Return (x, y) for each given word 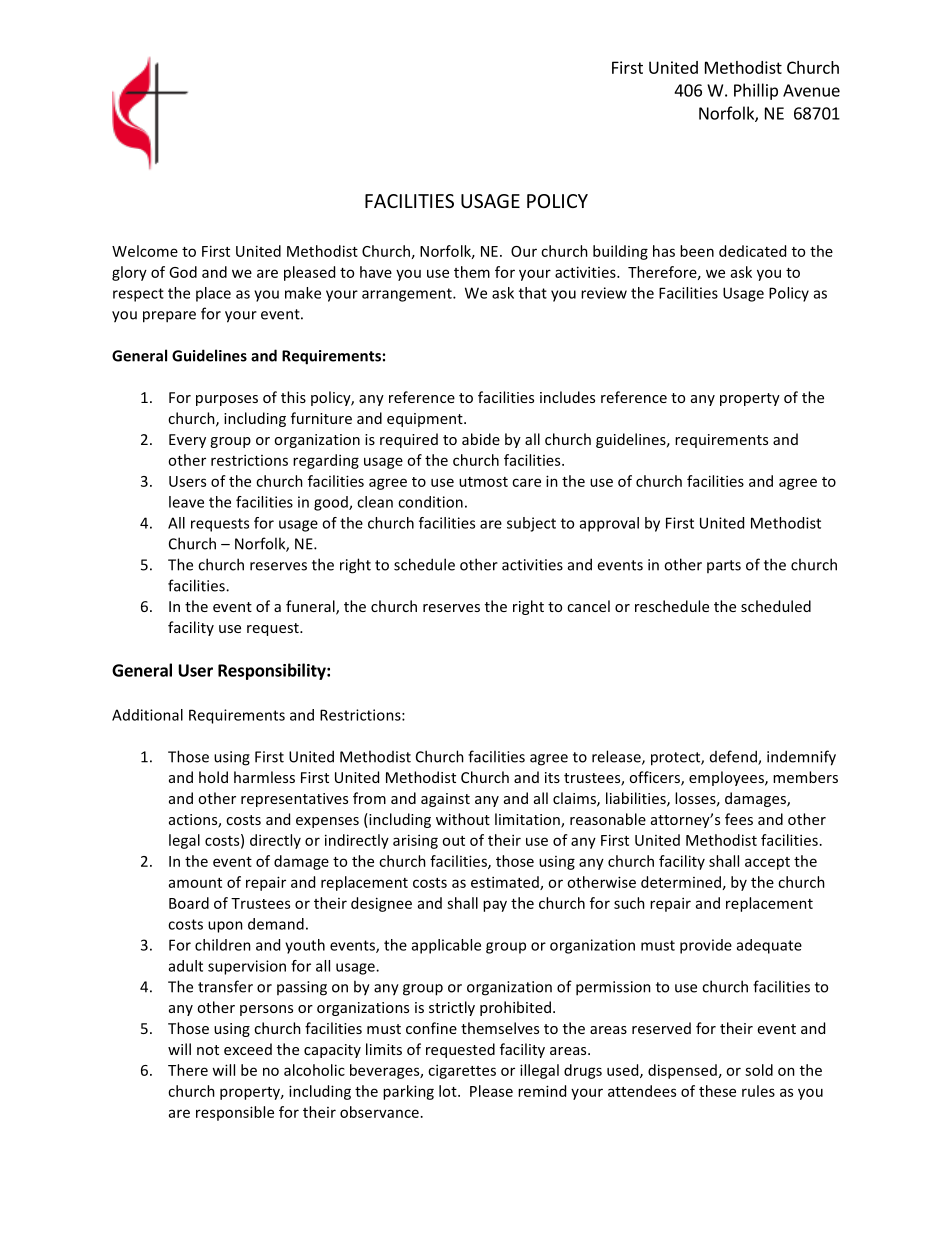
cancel (588, 606)
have (376, 272)
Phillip (756, 91)
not (208, 1050)
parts (724, 566)
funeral (311, 607)
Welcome (145, 251)
